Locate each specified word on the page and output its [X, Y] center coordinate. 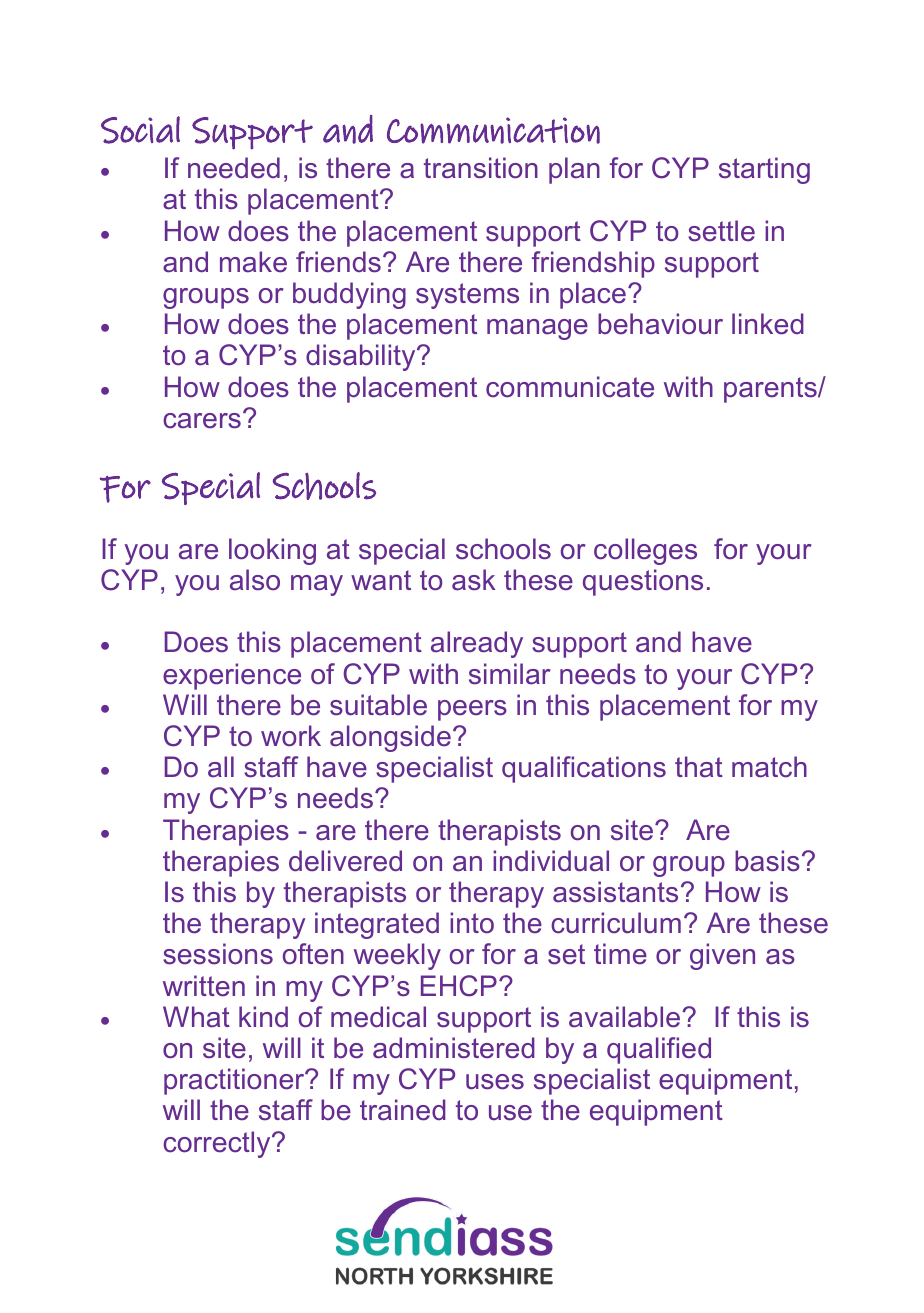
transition [481, 168]
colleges [645, 551]
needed [234, 168]
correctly [218, 1144]
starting [764, 170]
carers [202, 421]
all [221, 767]
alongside [390, 738]
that [699, 767]
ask [474, 580]
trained [403, 1110]
